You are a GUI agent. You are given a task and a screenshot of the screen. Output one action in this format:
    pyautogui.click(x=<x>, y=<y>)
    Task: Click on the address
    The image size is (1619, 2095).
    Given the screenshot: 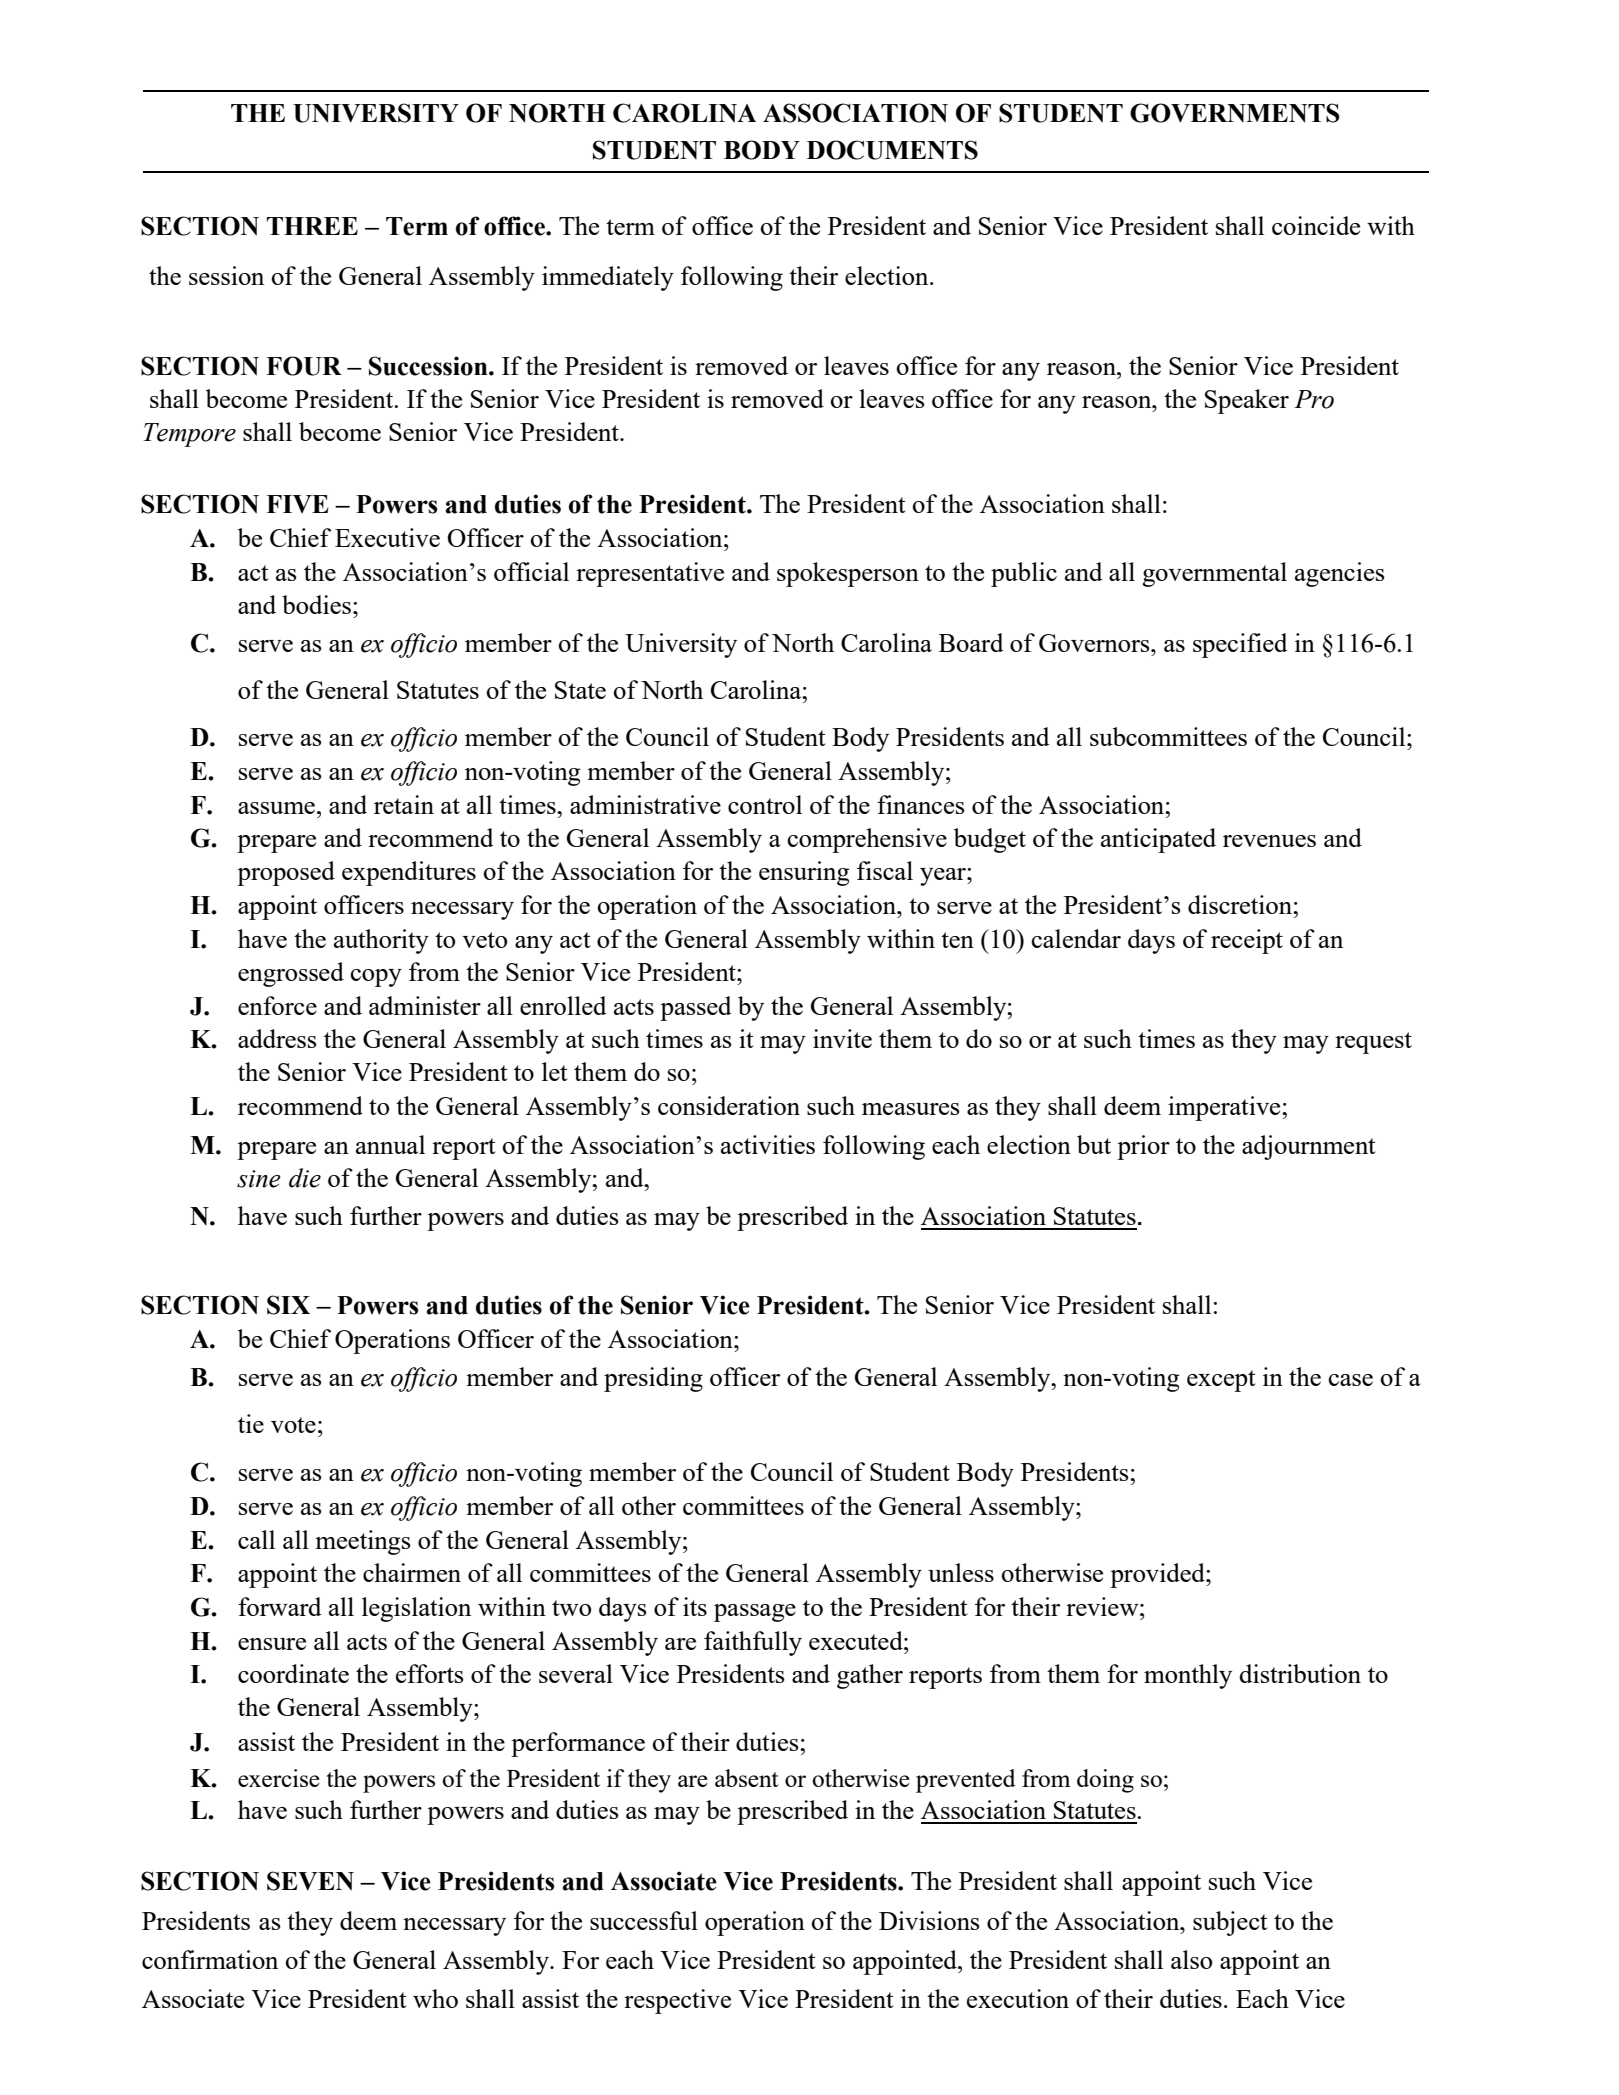 What is the action you would take?
    pyautogui.click(x=277, y=1038)
